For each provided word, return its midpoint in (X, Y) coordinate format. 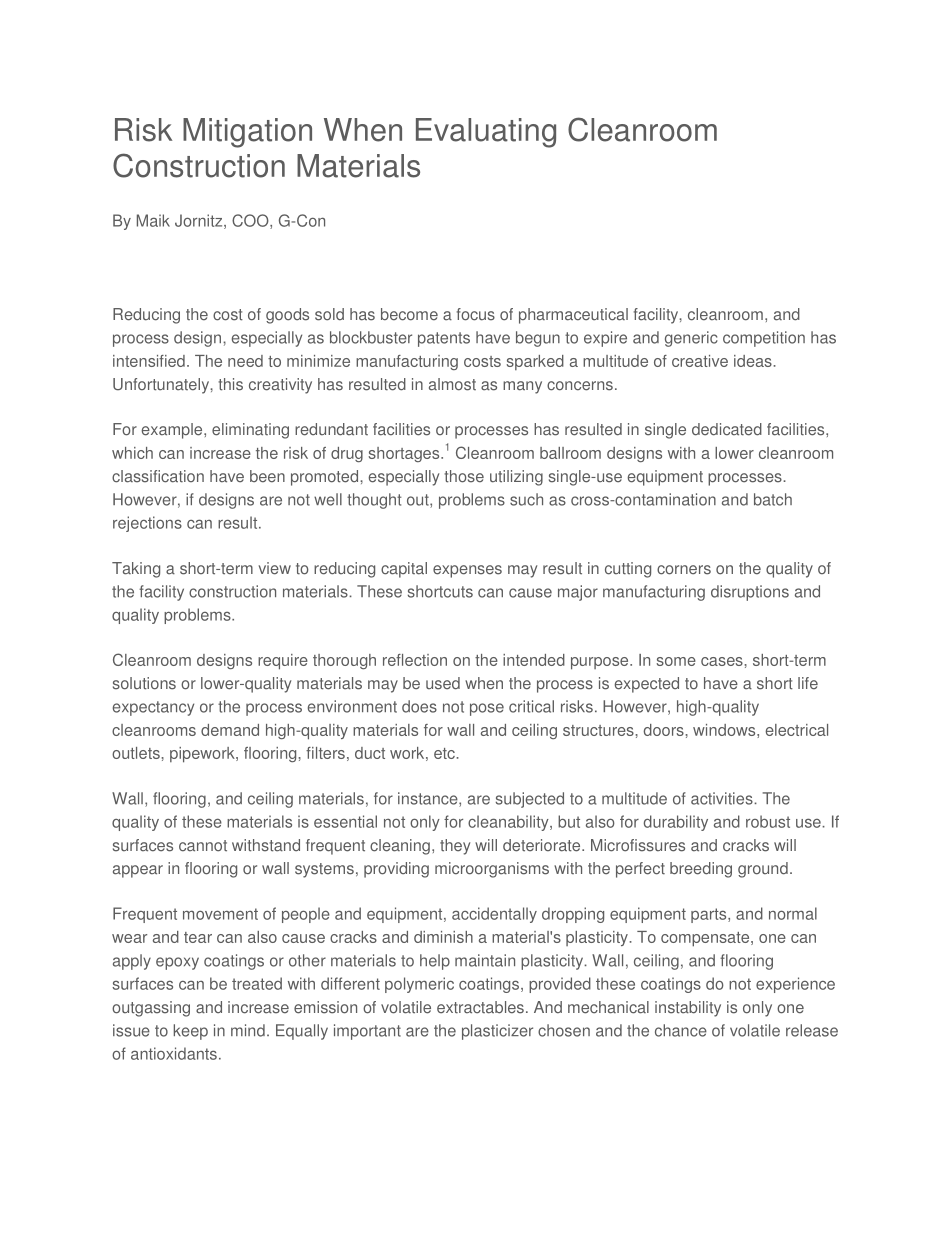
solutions (144, 683)
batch (773, 499)
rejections (147, 524)
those (464, 476)
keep (191, 1032)
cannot (203, 846)
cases (723, 661)
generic (691, 339)
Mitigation (247, 133)
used (443, 683)
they (455, 847)
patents (444, 339)
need (245, 361)
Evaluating (486, 133)
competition (764, 339)
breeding (701, 870)
